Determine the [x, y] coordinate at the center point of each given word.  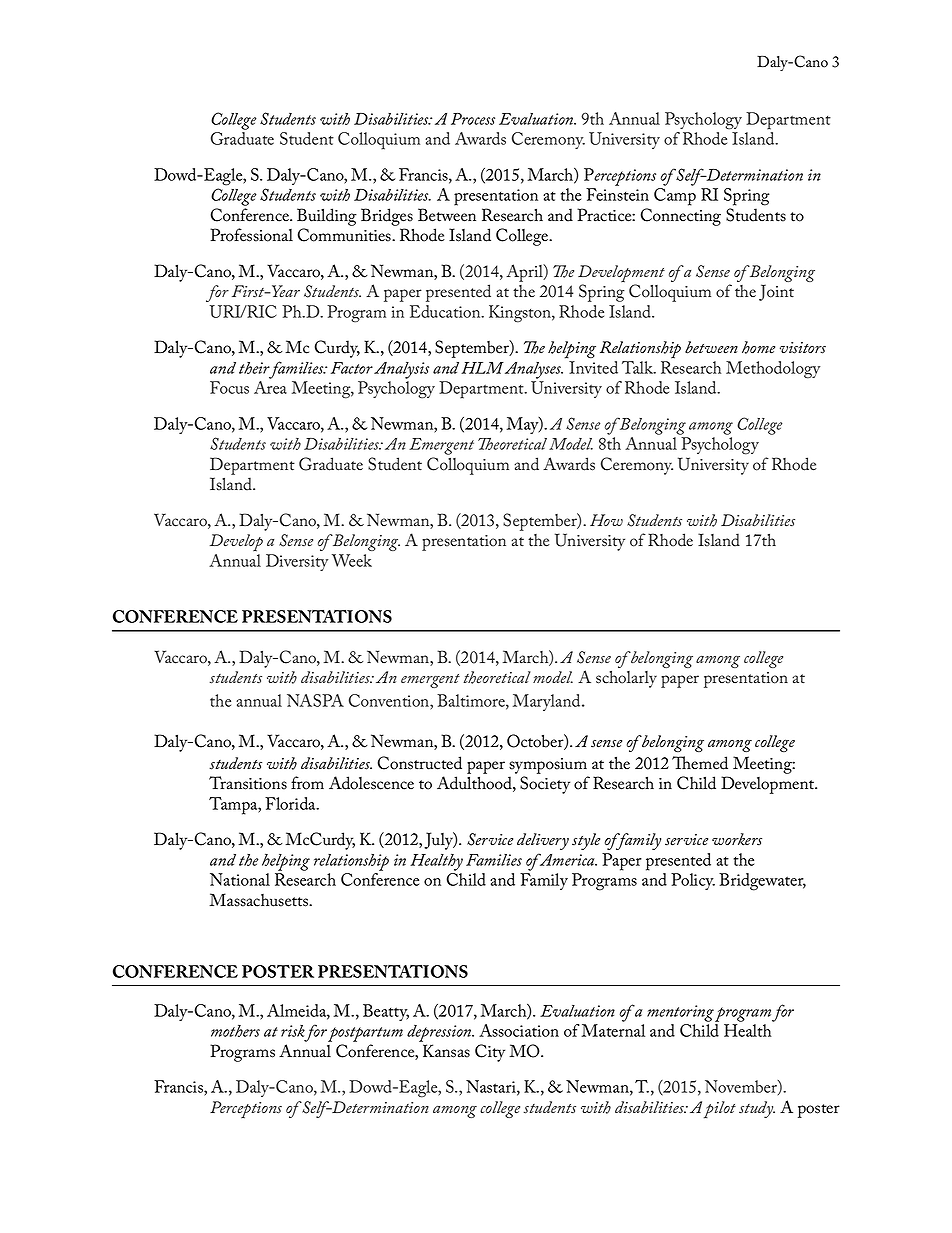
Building [327, 217]
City [490, 1053]
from [307, 783]
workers [737, 839]
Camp [675, 197]
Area [270, 387]
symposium [548, 766]
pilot [720, 1110]
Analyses [534, 370]
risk [293, 1031]
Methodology [773, 370]
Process [473, 119]
